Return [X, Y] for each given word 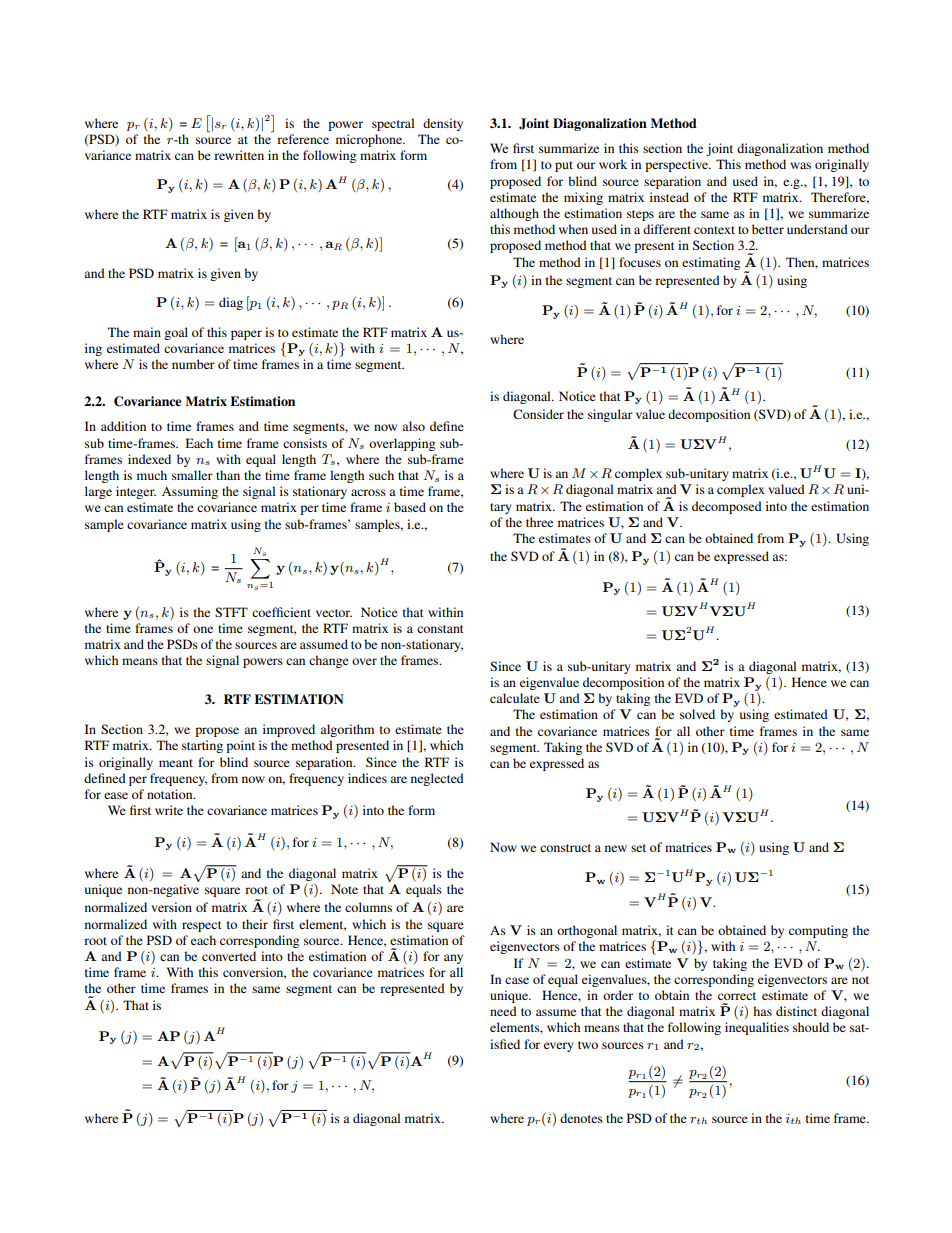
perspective [678, 165]
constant [440, 629]
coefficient [281, 612]
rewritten [239, 155]
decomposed [727, 507]
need [503, 1011]
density [443, 124]
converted [229, 956]
